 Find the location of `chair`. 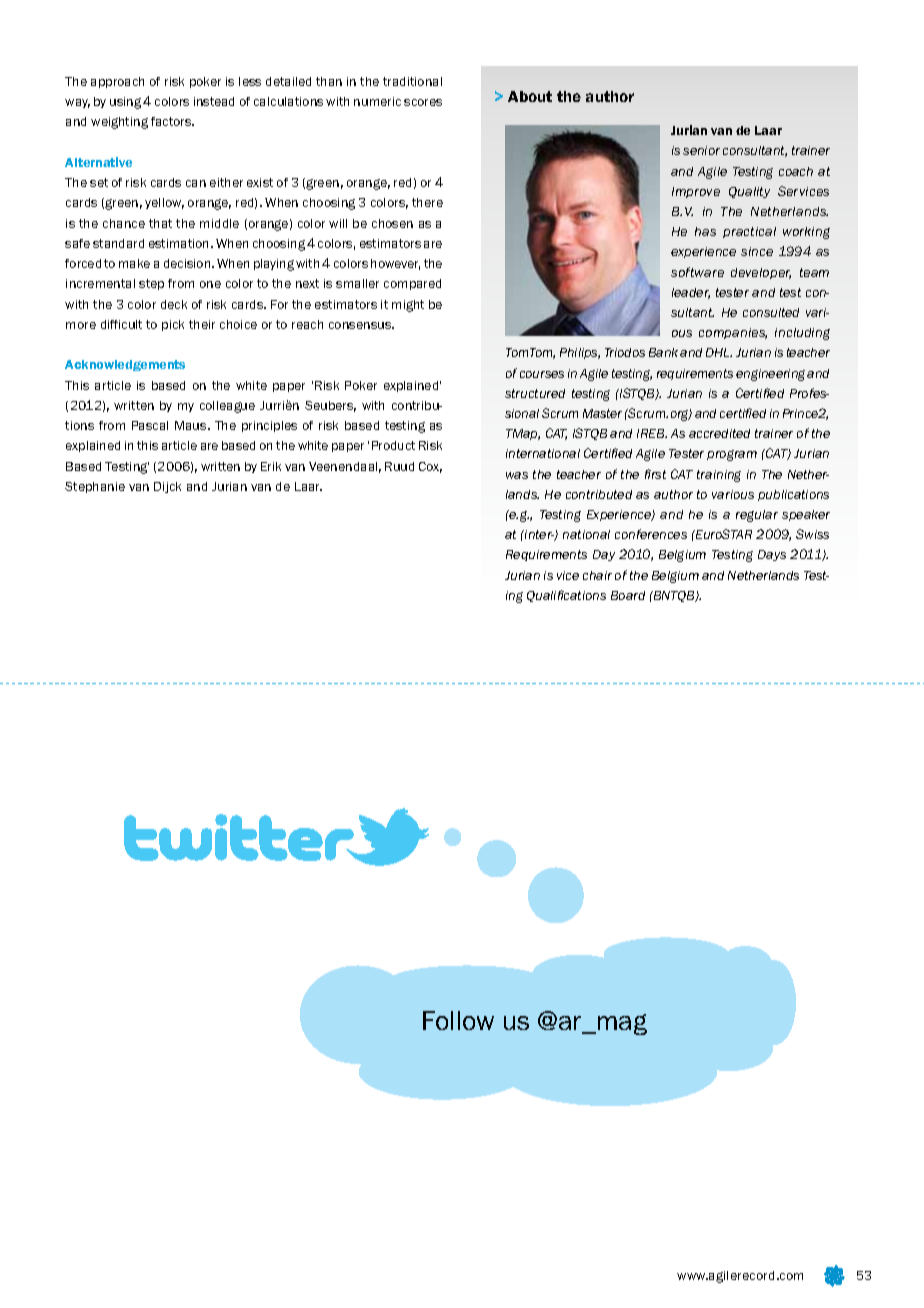

chair is located at coordinates (597, 575).
